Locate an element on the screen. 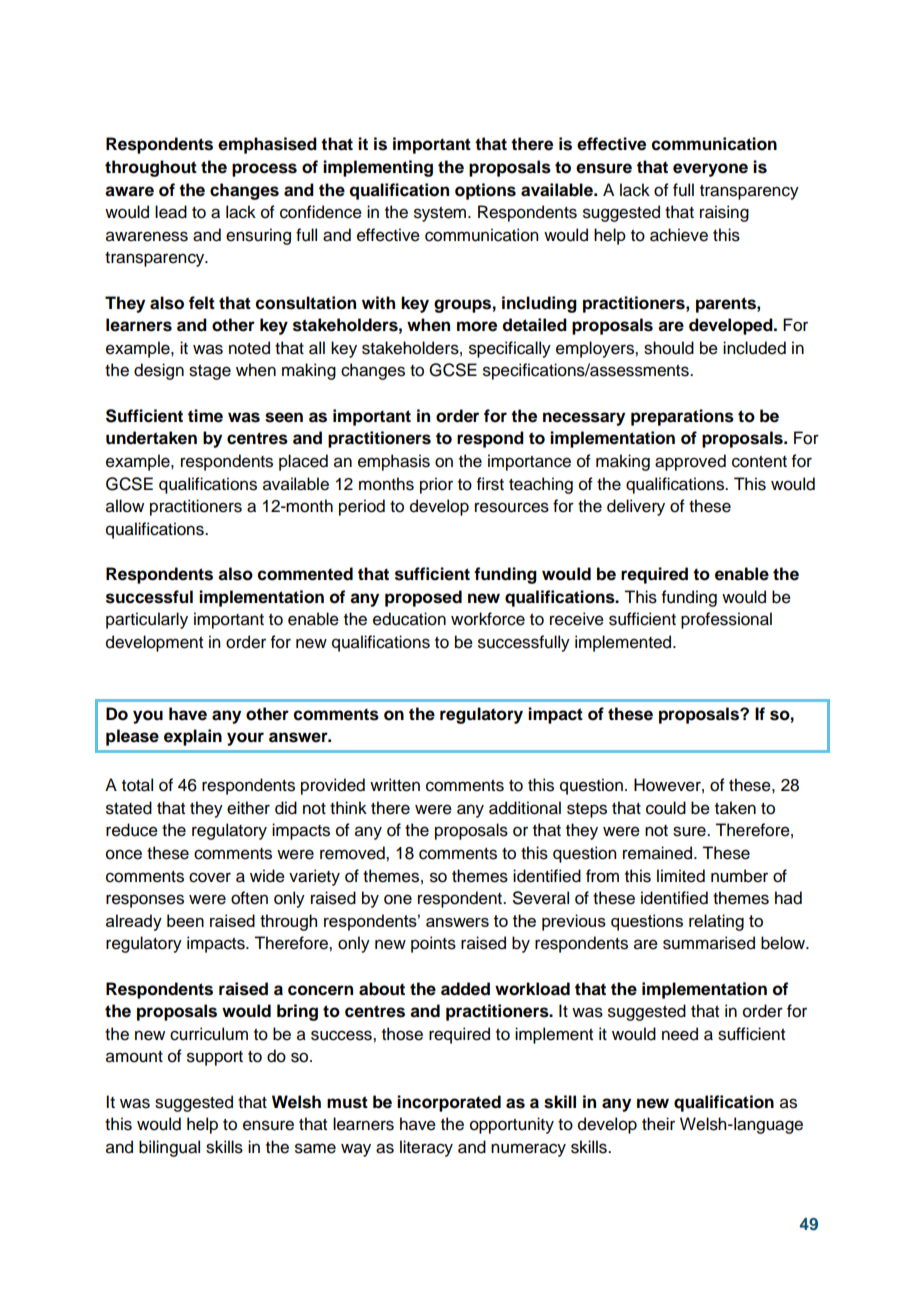 This screenshot has height=1308, width=924. could is located at coordinates (666, 808).
